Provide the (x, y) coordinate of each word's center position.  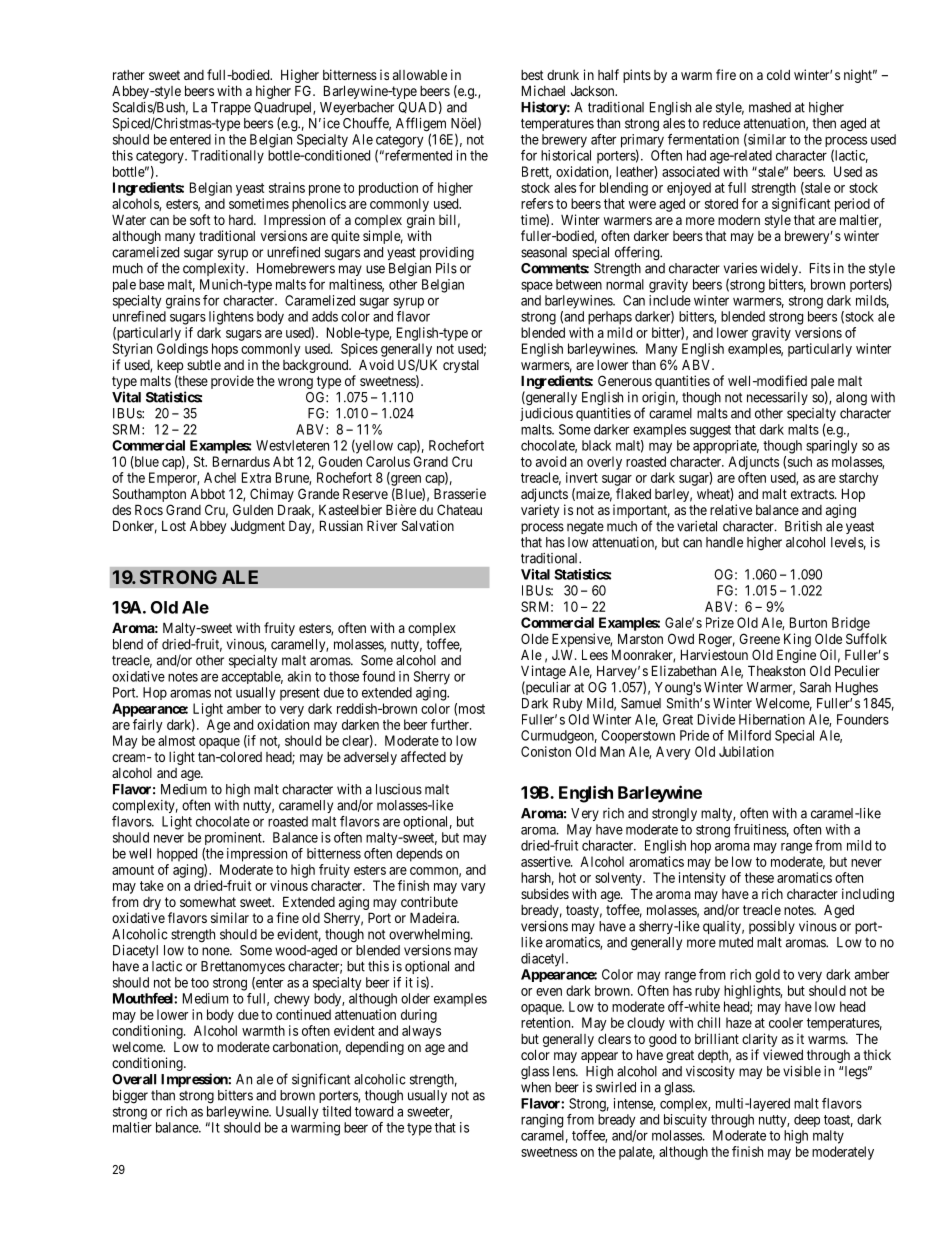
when (536, 1087)
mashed (770, 107)
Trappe (231, 108)
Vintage (543, 673)
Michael (543, 90)
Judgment (258, 527)
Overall (134, 1079)
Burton (808, 622)
